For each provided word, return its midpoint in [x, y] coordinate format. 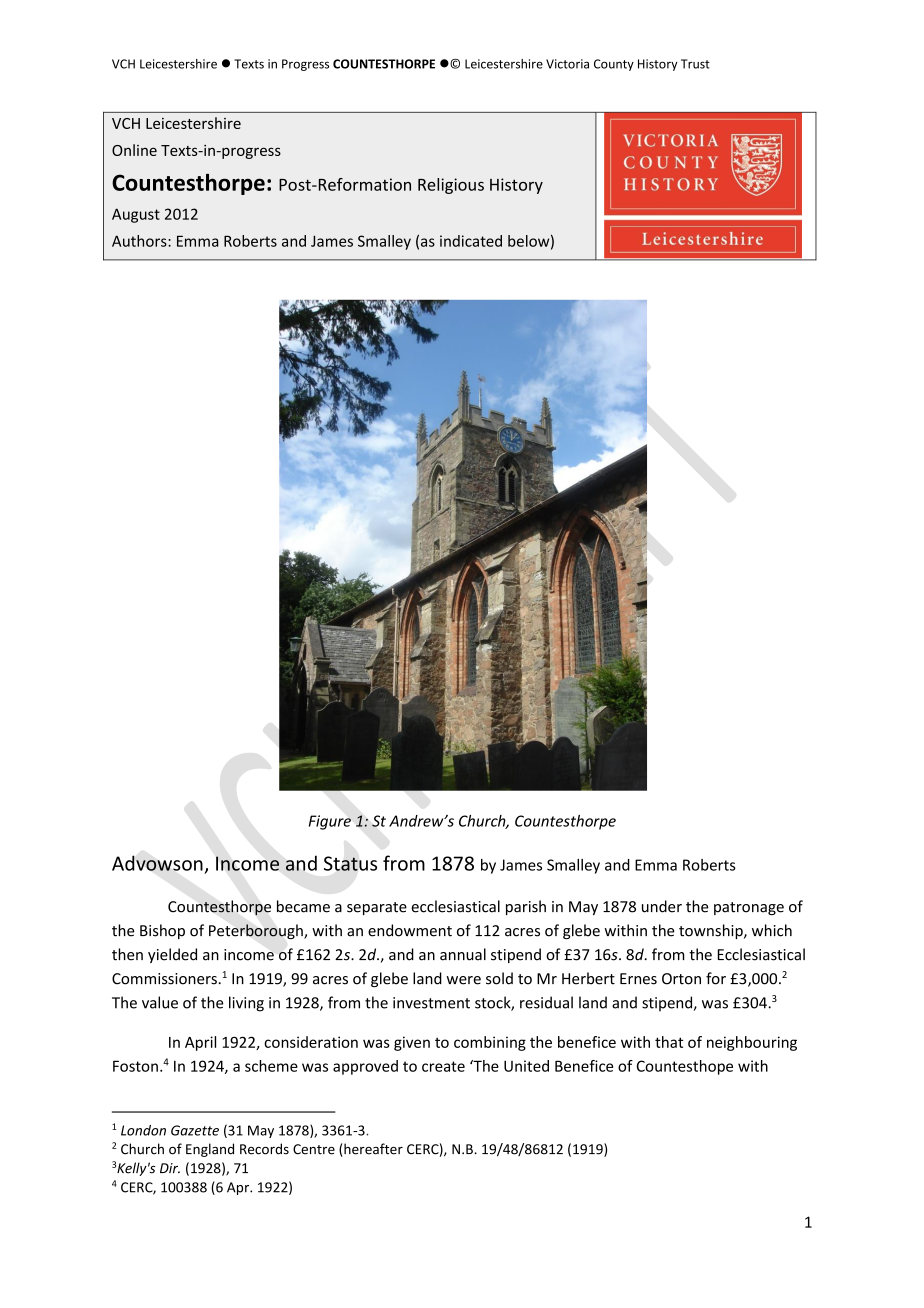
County [614, 65]
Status [350, 863]
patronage [749, 908]
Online [134, 150]
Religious [451, 186]
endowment [410, 930]
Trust [695, 64]
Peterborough [257, 931]
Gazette [195, 1130]
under [662, 906]
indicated [471, 241]
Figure [330, 822]
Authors [140, 241]
